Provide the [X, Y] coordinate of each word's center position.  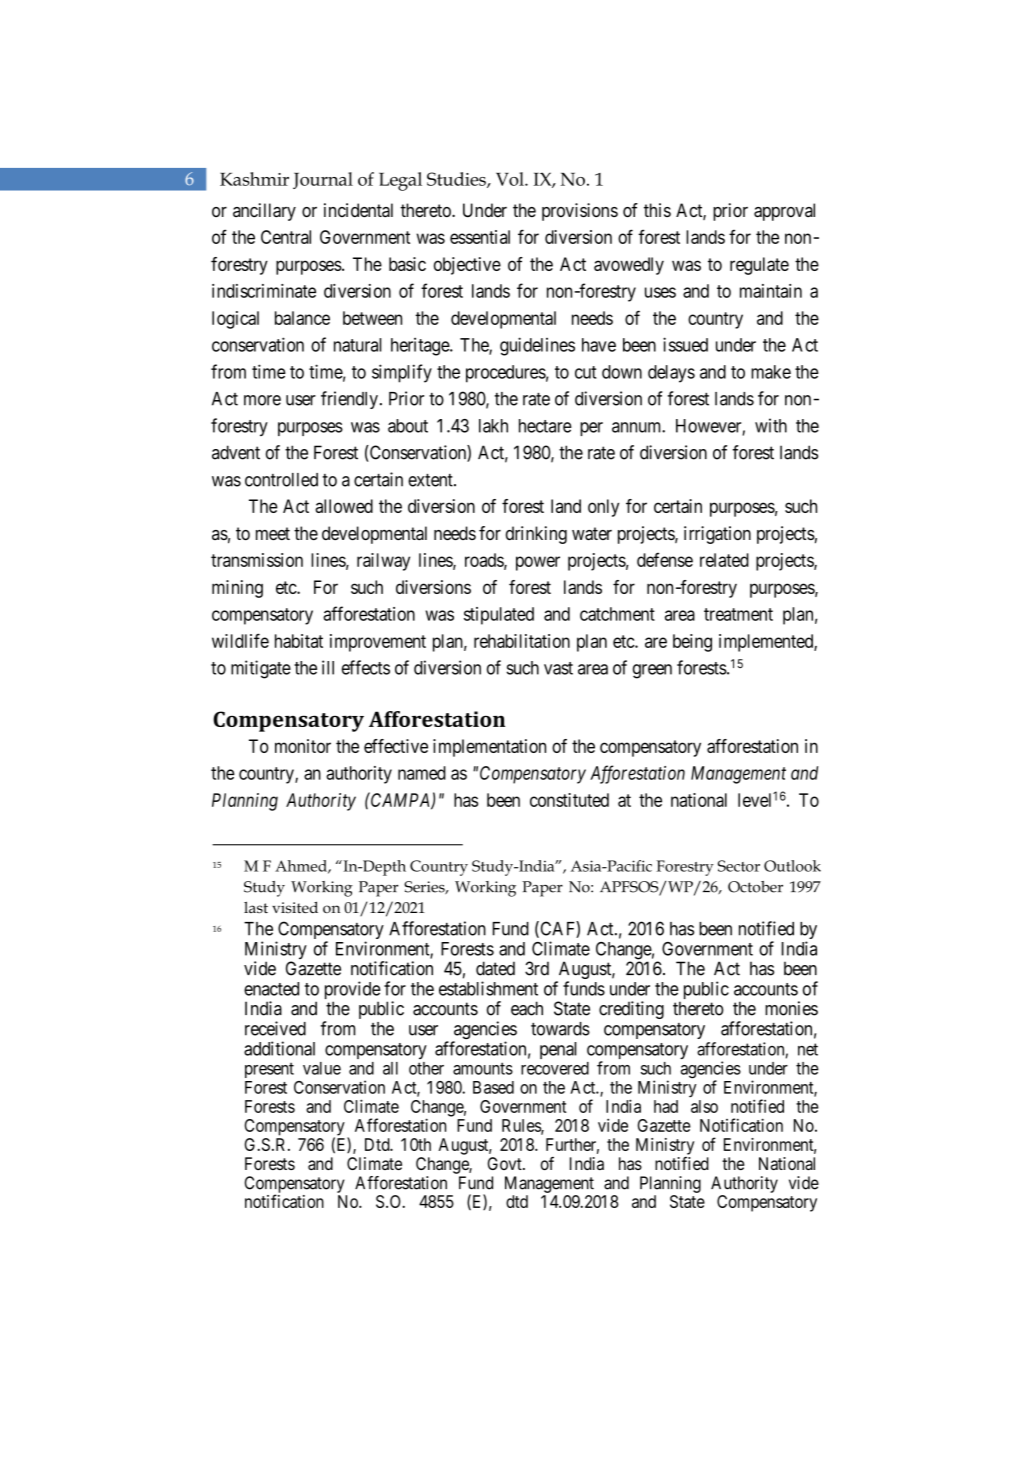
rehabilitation [522, 641]
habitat [299, 641]
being [692, 643]
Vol [511, 179]
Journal [323, 180]
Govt [506, 1163]
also [704, 1106]
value [322, 1068]
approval [784, 212]
